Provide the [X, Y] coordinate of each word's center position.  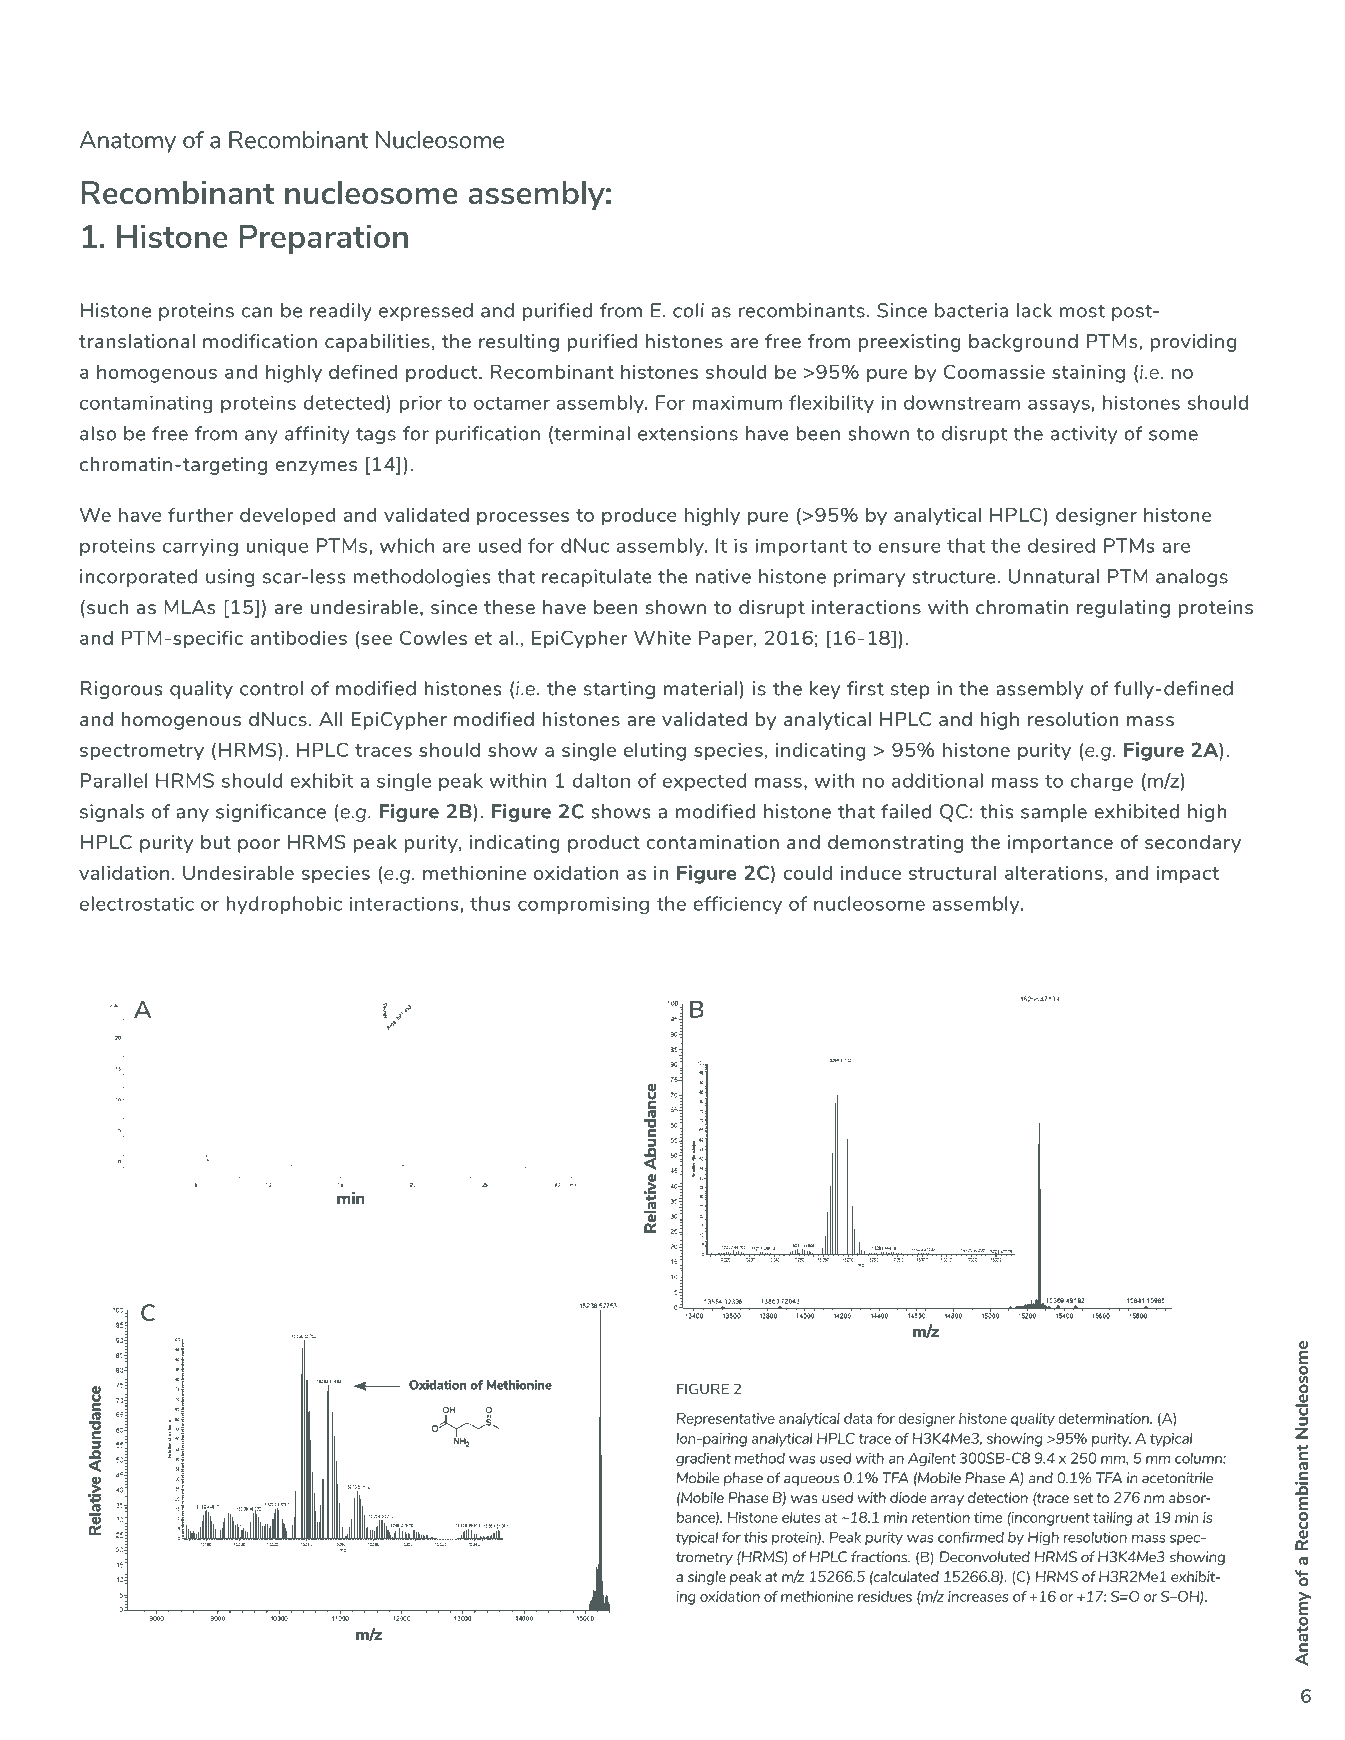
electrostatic [137, 903]
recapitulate [597, 578]
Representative [726, 1420]
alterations [1054, 873]
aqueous [811, 1480]
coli [688, 310]
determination [1104, 1418]
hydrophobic [284, 905]
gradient [703, 1459]
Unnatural [1054, 576]
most [1082, 311]
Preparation [323, 239]
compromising [583, 905]
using [230, 578]
